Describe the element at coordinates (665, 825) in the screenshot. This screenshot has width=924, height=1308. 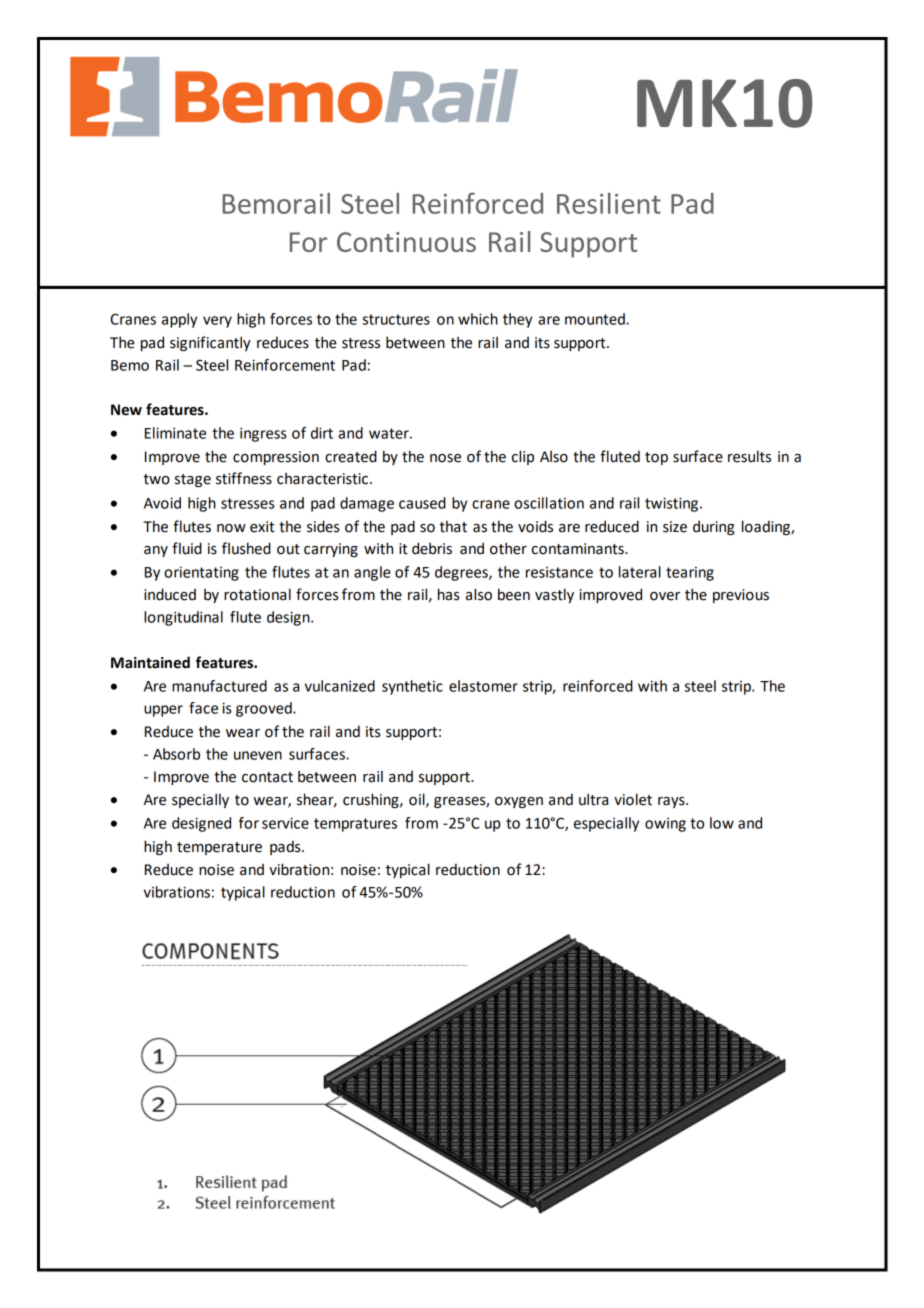
I see `owing` at that location.
